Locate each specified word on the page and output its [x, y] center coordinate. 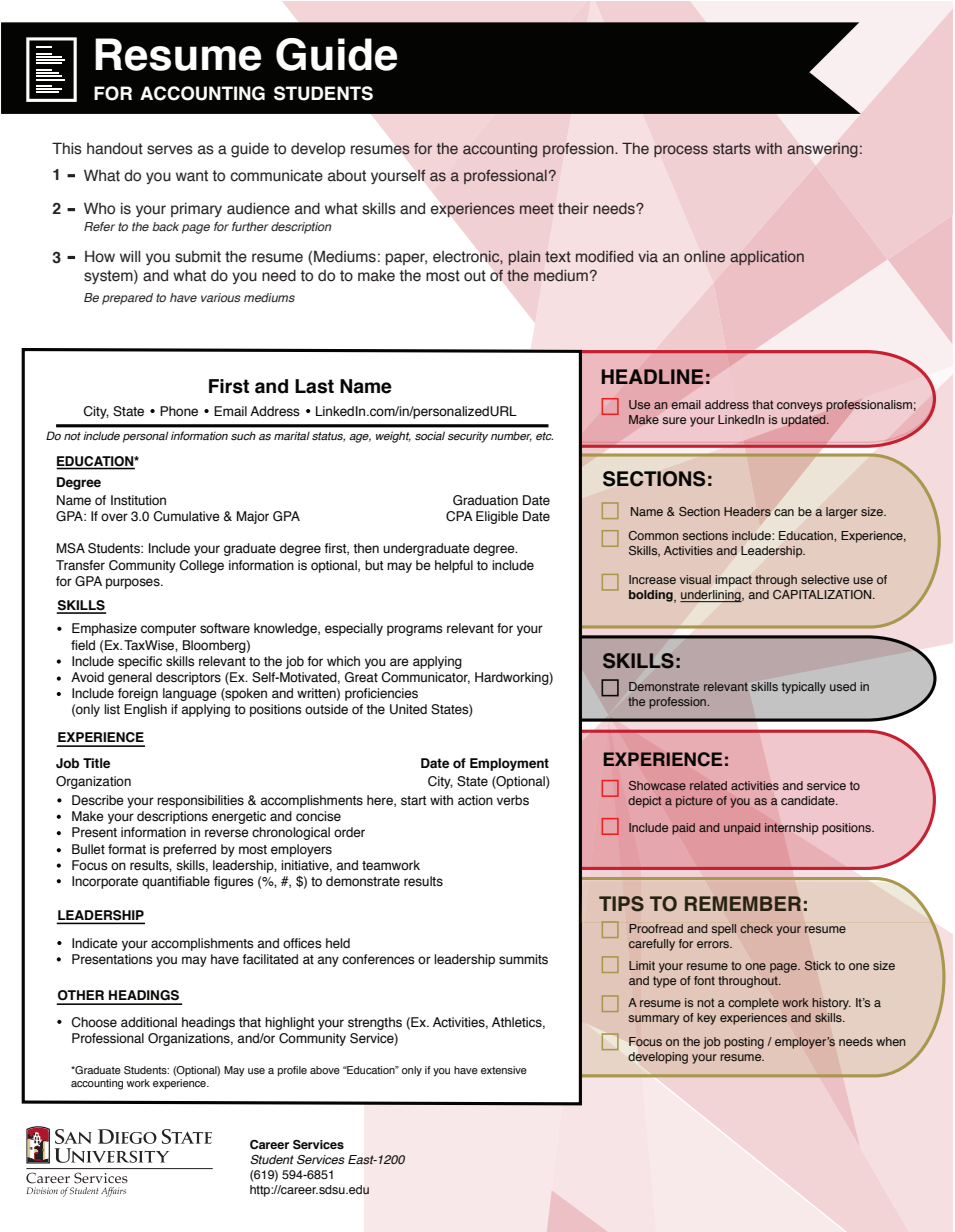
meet [537, 208]
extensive [504, 1070]
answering [822, 150]
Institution [138, 500]
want [192, 176]
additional [149, 1022]
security [468, 437]
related [708, 785]
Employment [509, 764]
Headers [747, 511]
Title [96, 763]
